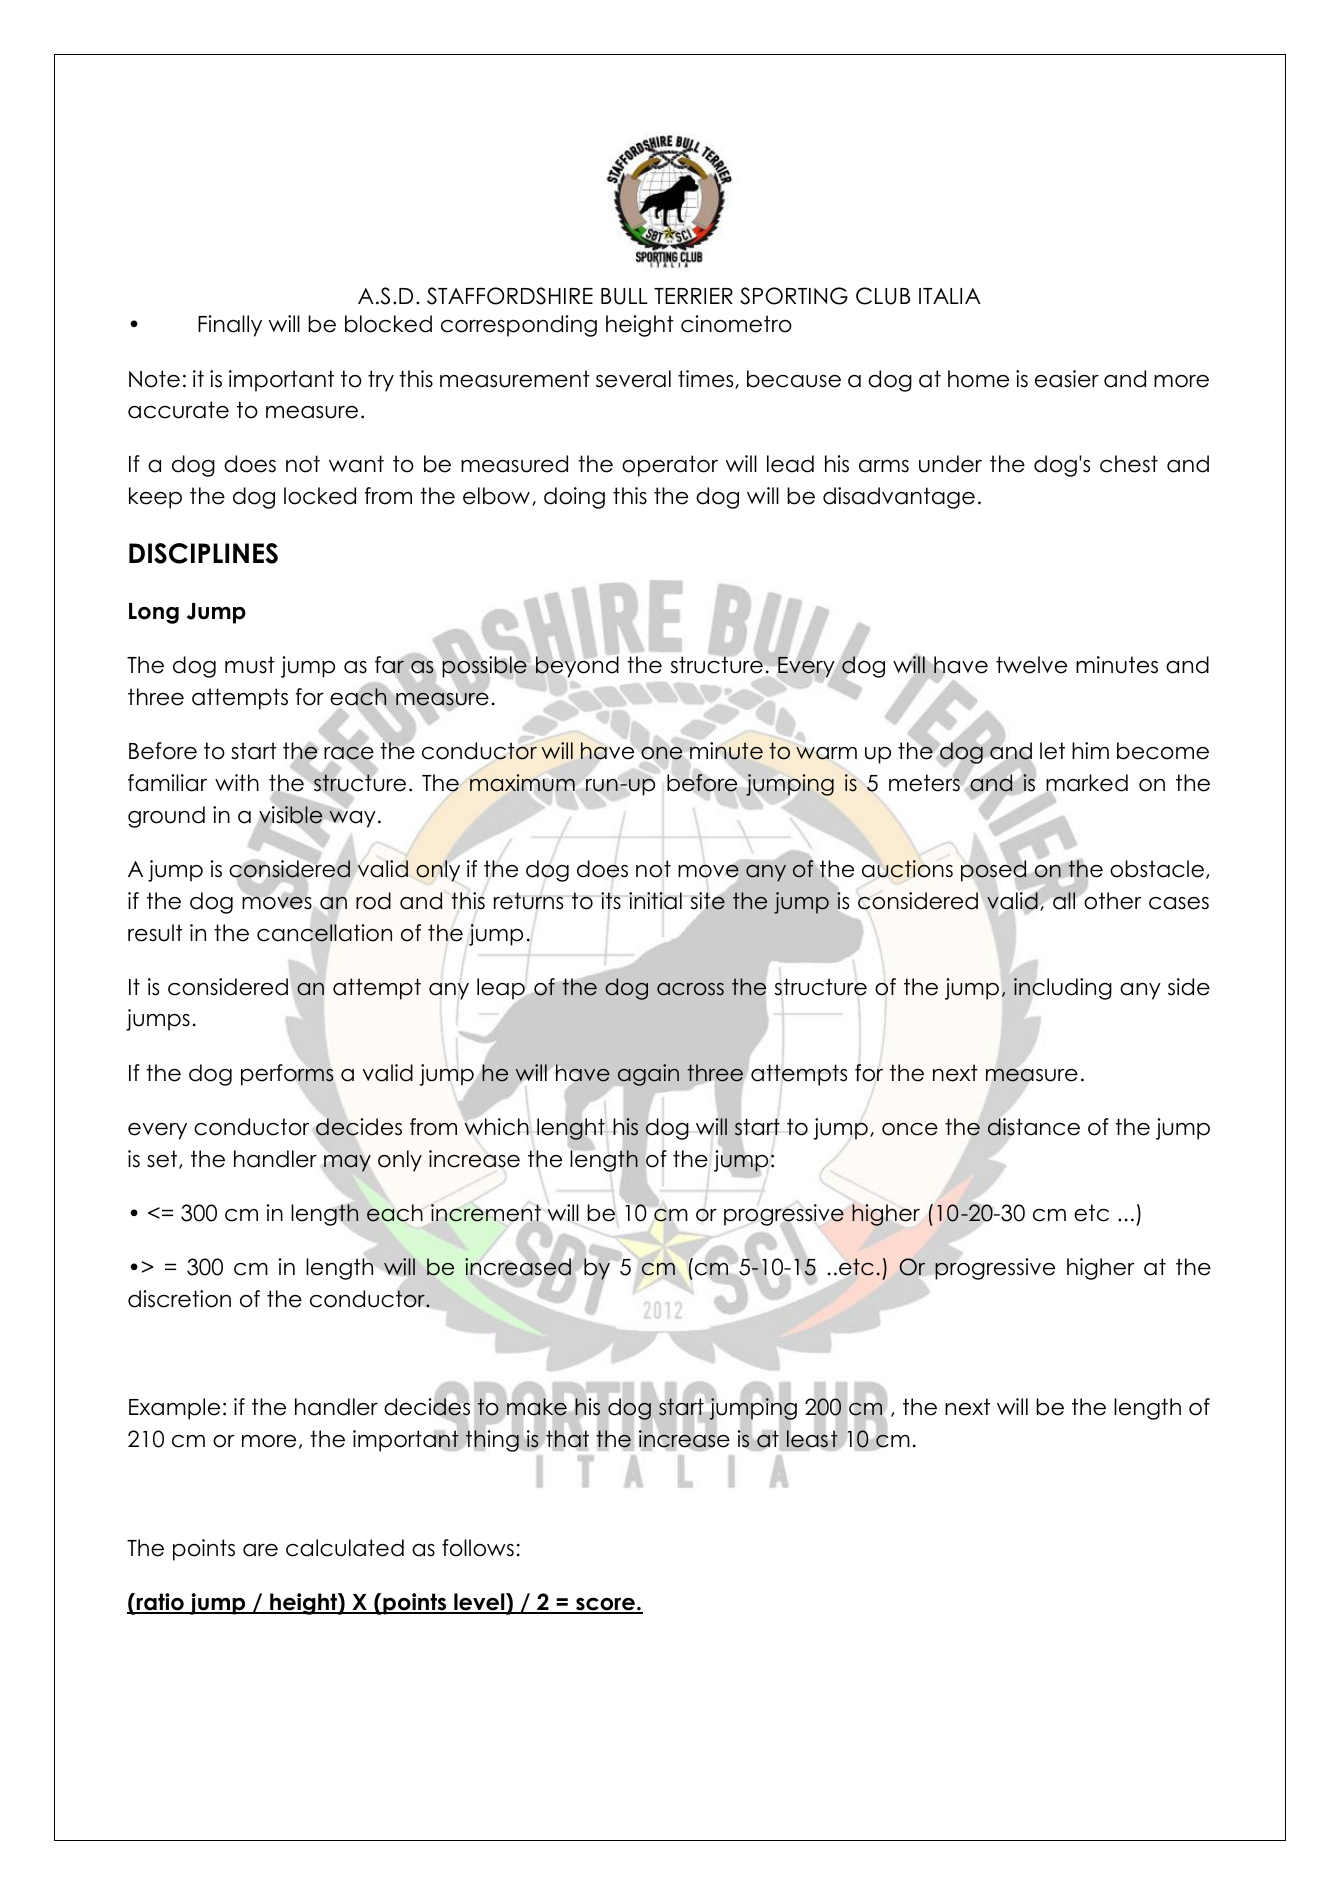  Describe the element at coordinates (571, 1129) in the screenshot. I see `lenght` at that location.
